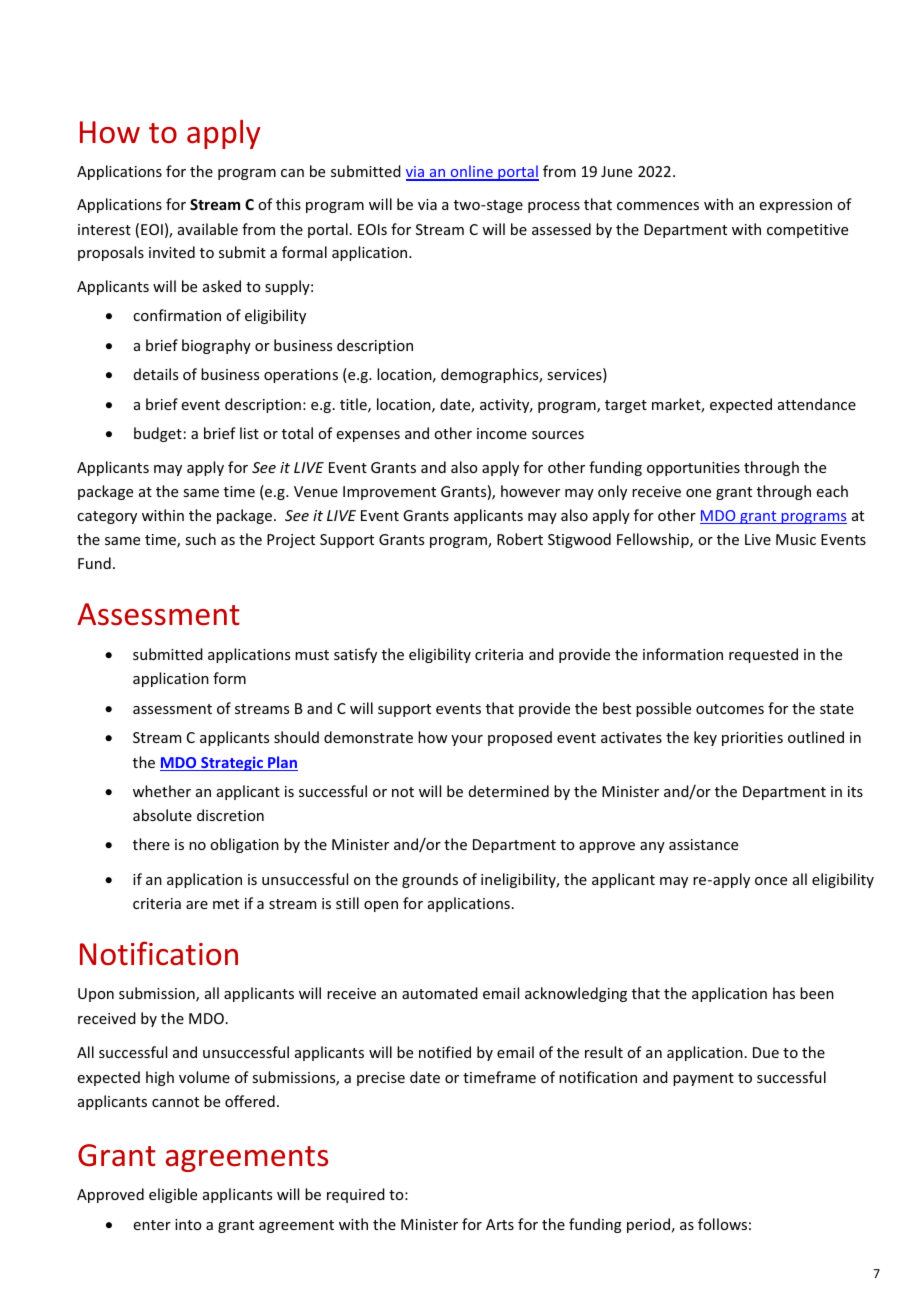 The width and height of the screenshot is (924, 1308). I want to click on expression, so click(796, 206).
